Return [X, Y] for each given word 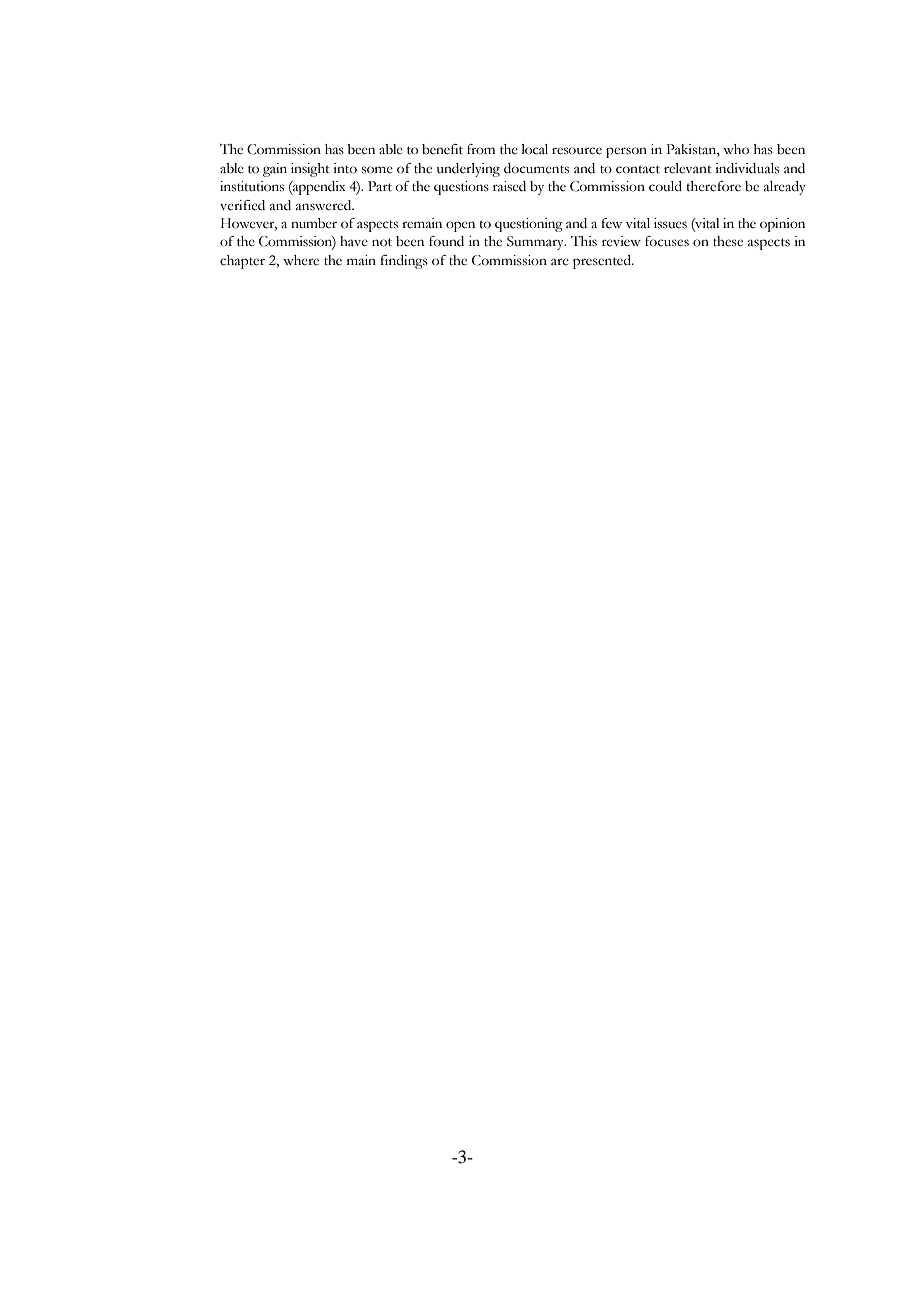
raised [509, 186]
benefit [442, 149]
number [314, 223]
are [560, 262]
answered [325, 205]
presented [603, 262]
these [728, 241]
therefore [714, 186]
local [535, 149]
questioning [529, 225]
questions [461, 188]
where [301, 260]
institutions [252, 186]
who [736, 149]
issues [670, 223]
